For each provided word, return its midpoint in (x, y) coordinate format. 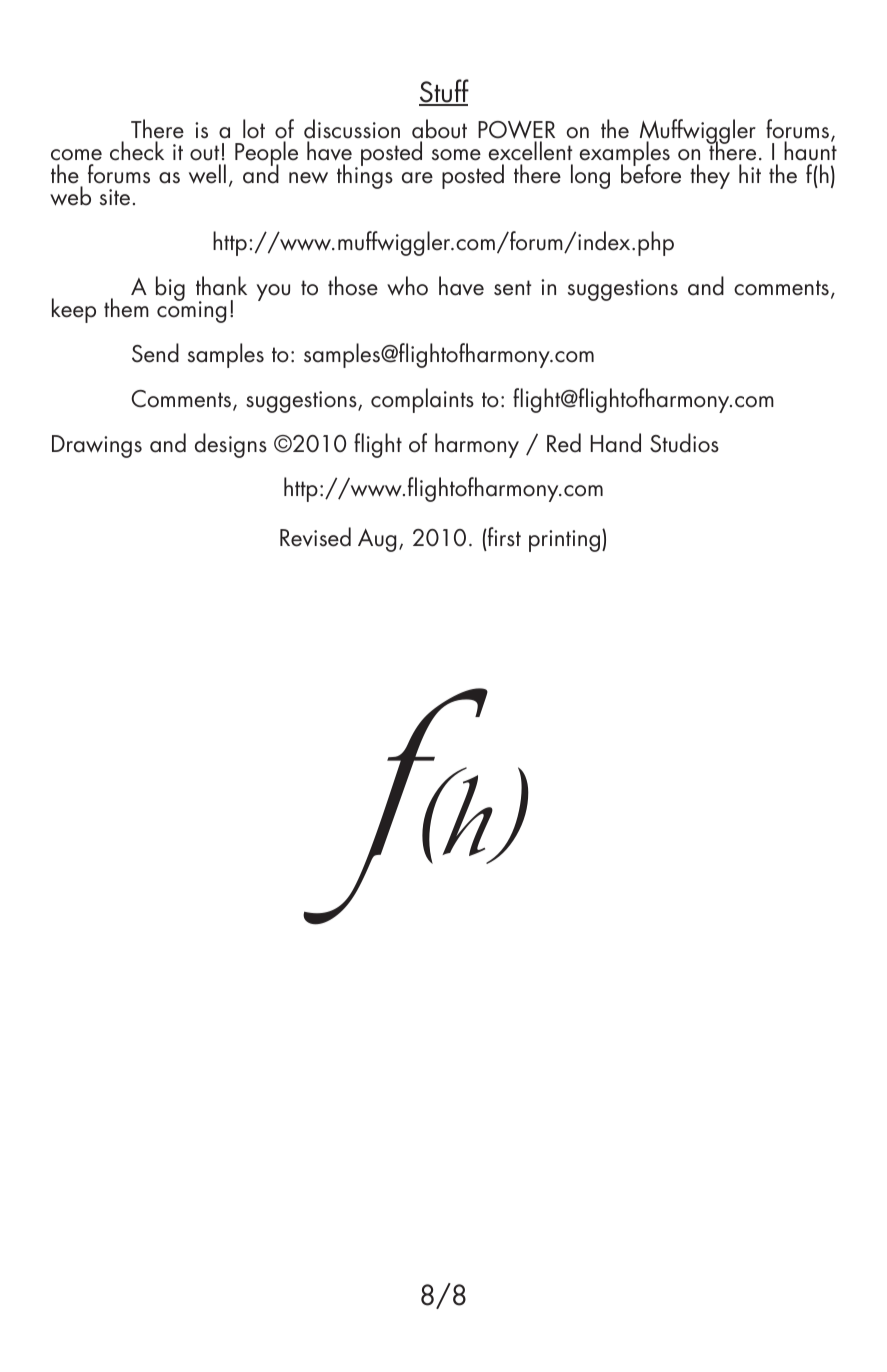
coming (191, 311)
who (407, 286)
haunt (810, 150)
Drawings (97, 446)
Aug (377, 540)
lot (254, 129)
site (115, 197)
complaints (422, 400)
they (710, 176)
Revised (315, 537)
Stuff (444, 92)
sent (513, 288)
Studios (684, 443)
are (417, 178)
